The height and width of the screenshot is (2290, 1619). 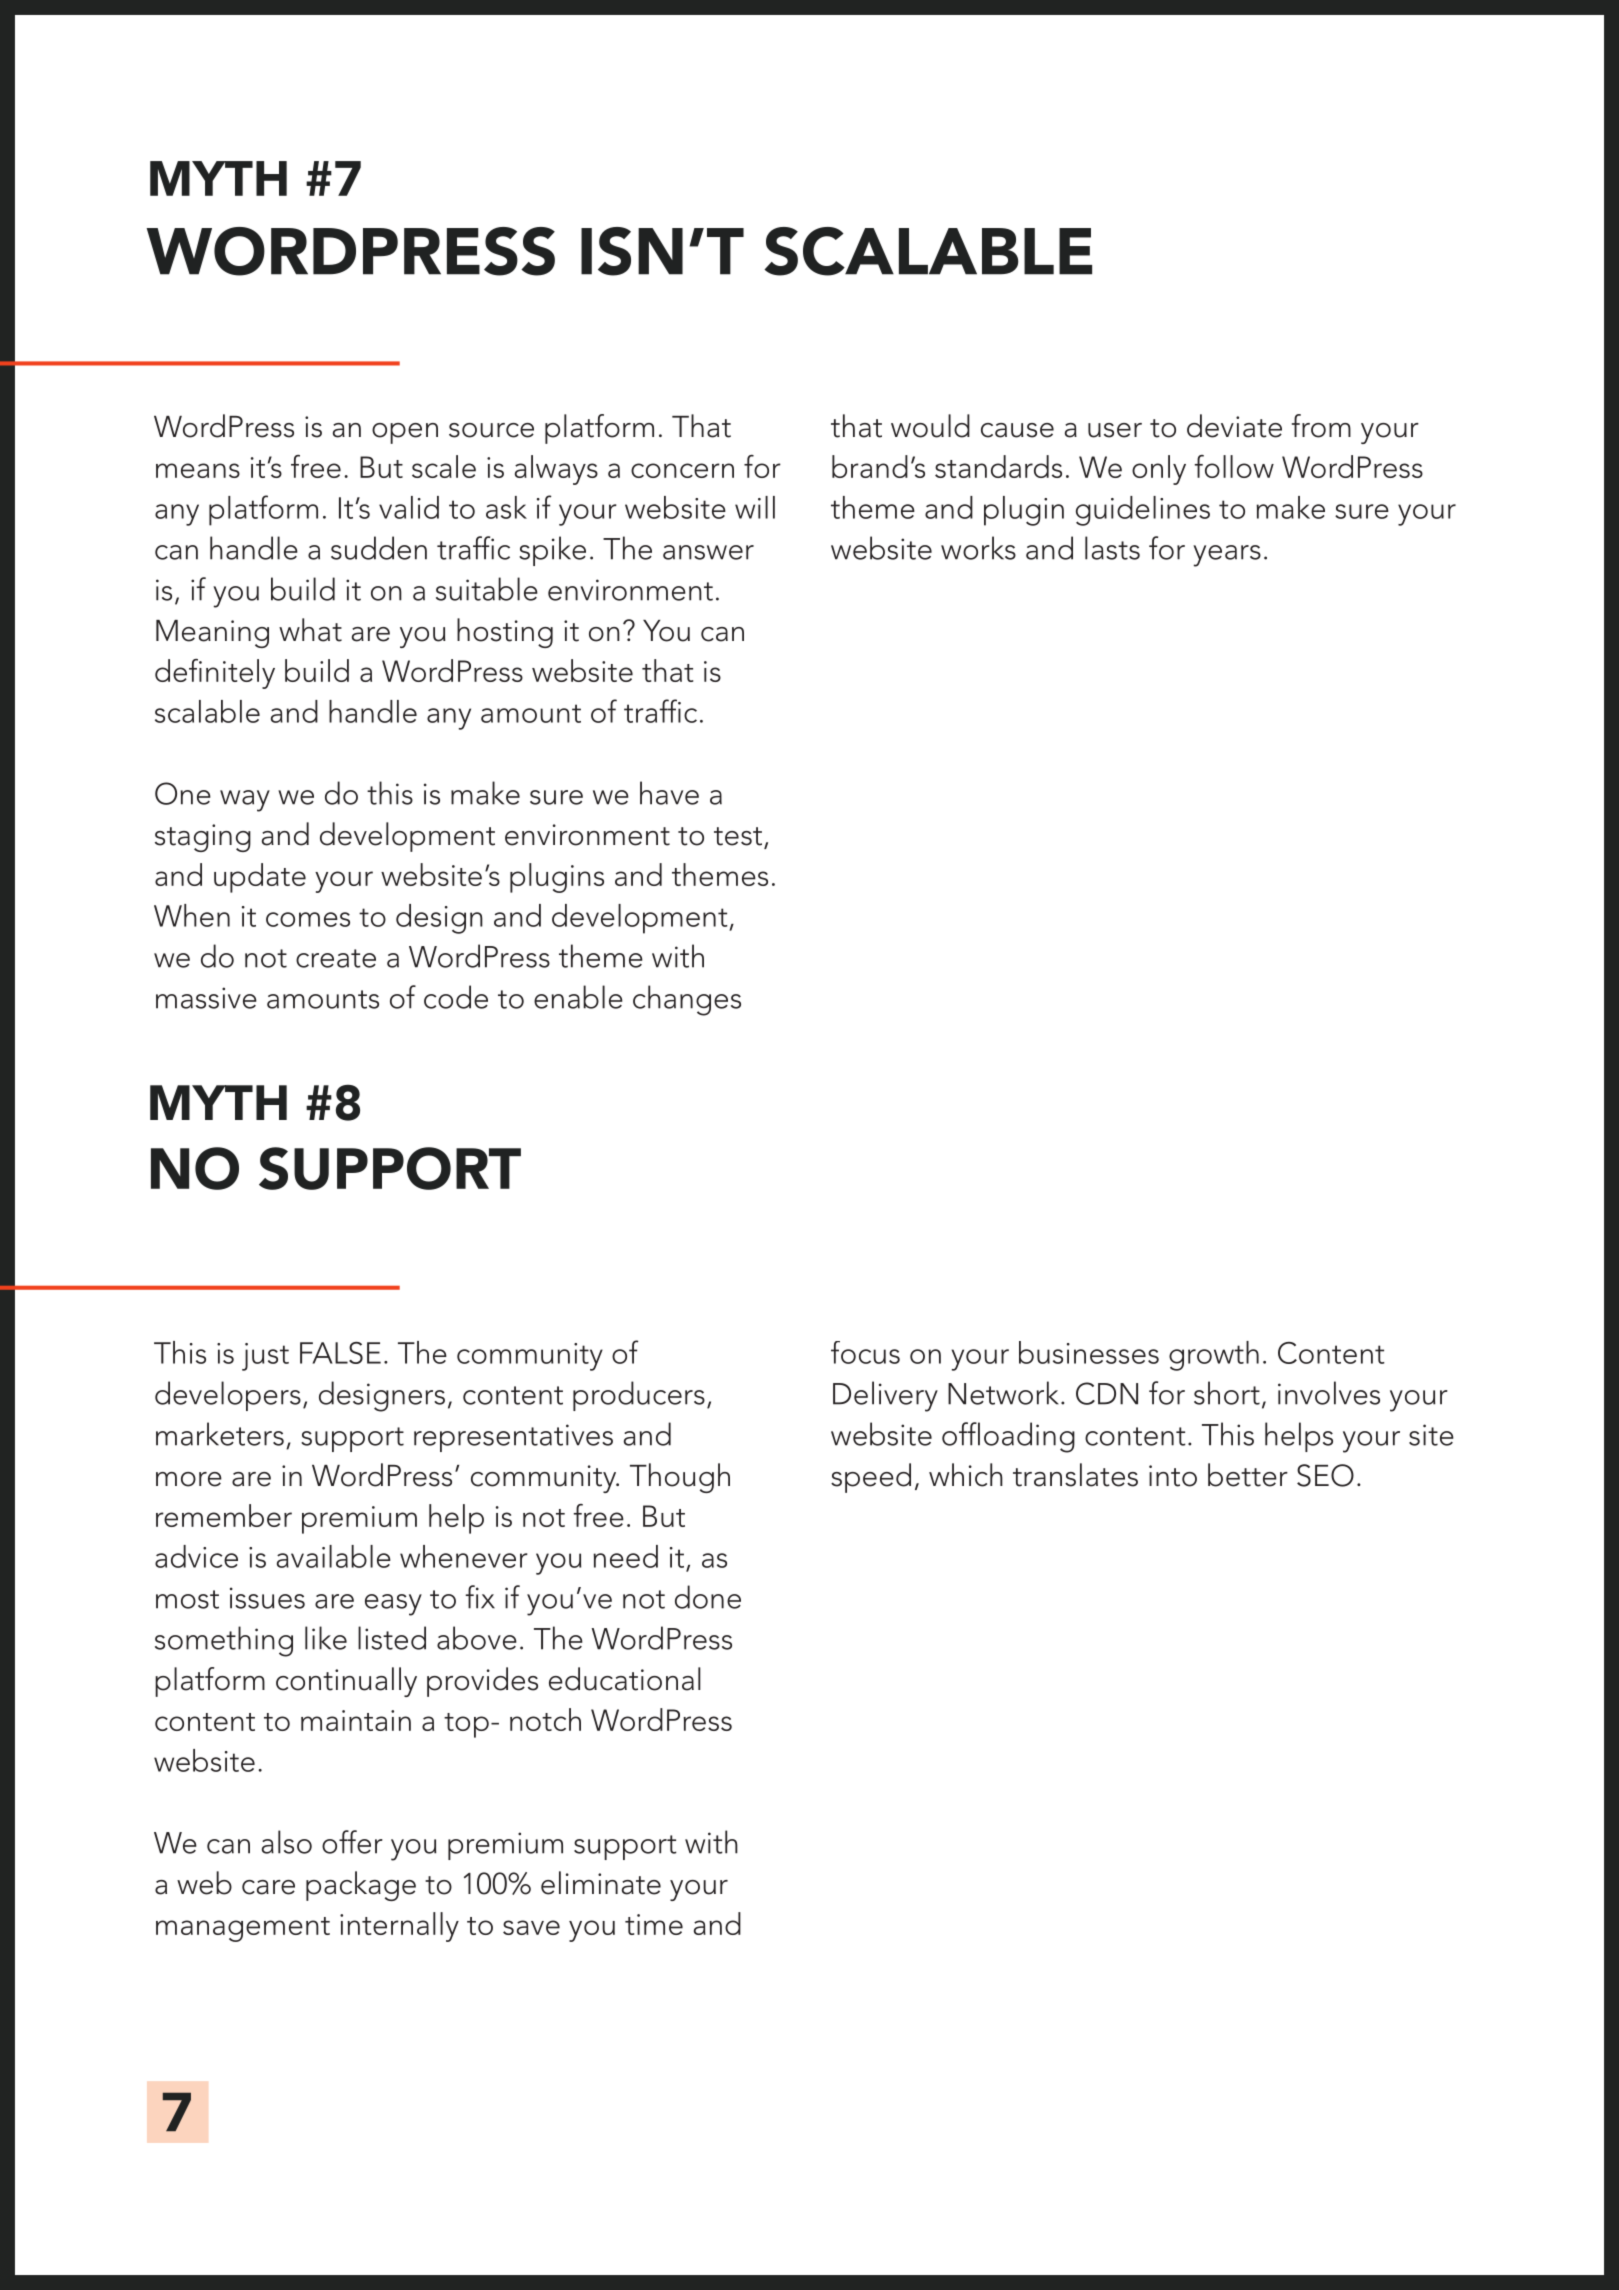 What do you see at coordinates (1214, 1356) in the screenshot?
I see `growth` at bounding box center [1214, 1356].
